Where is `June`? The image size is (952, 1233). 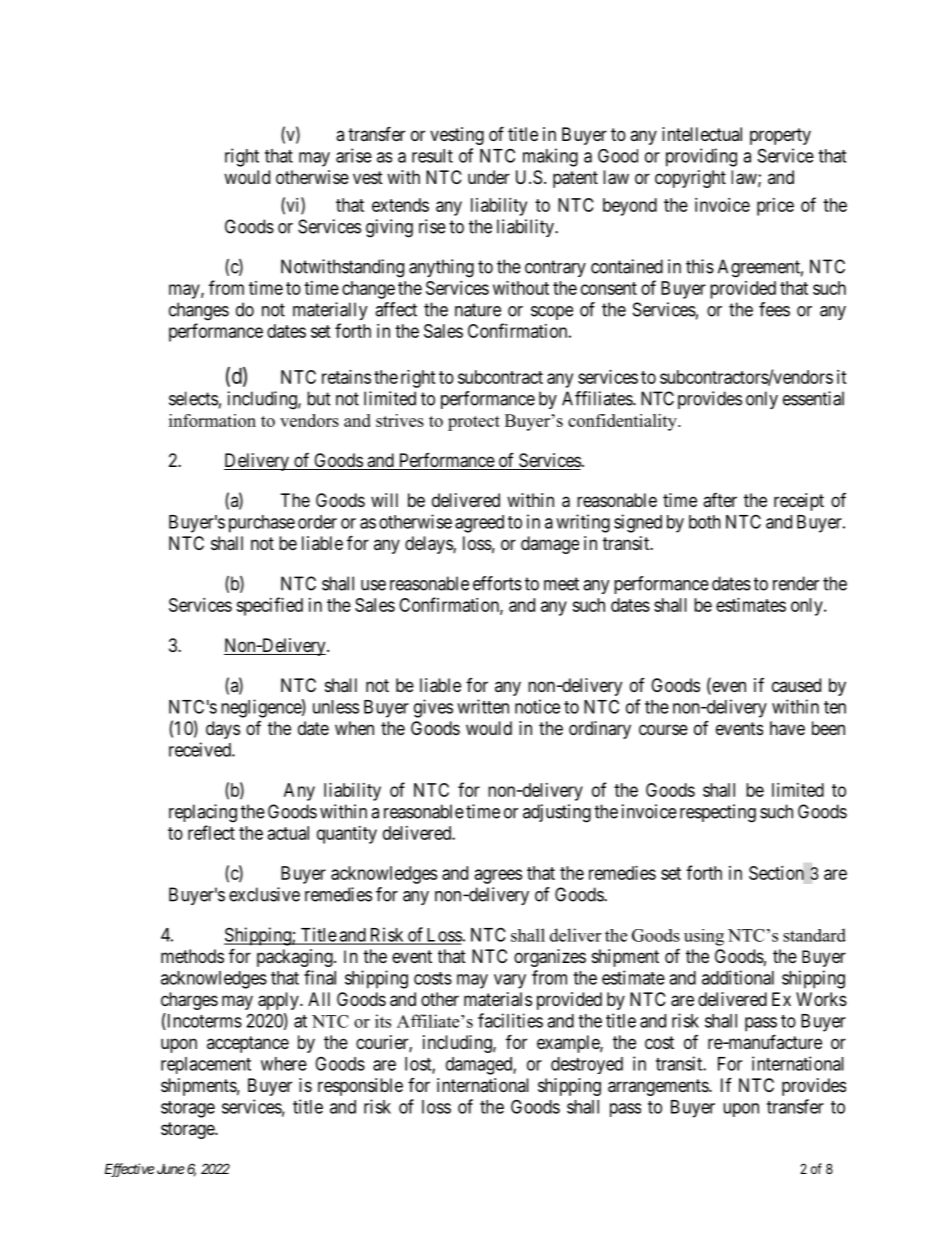
June is located at coordinates (170, 1169).
